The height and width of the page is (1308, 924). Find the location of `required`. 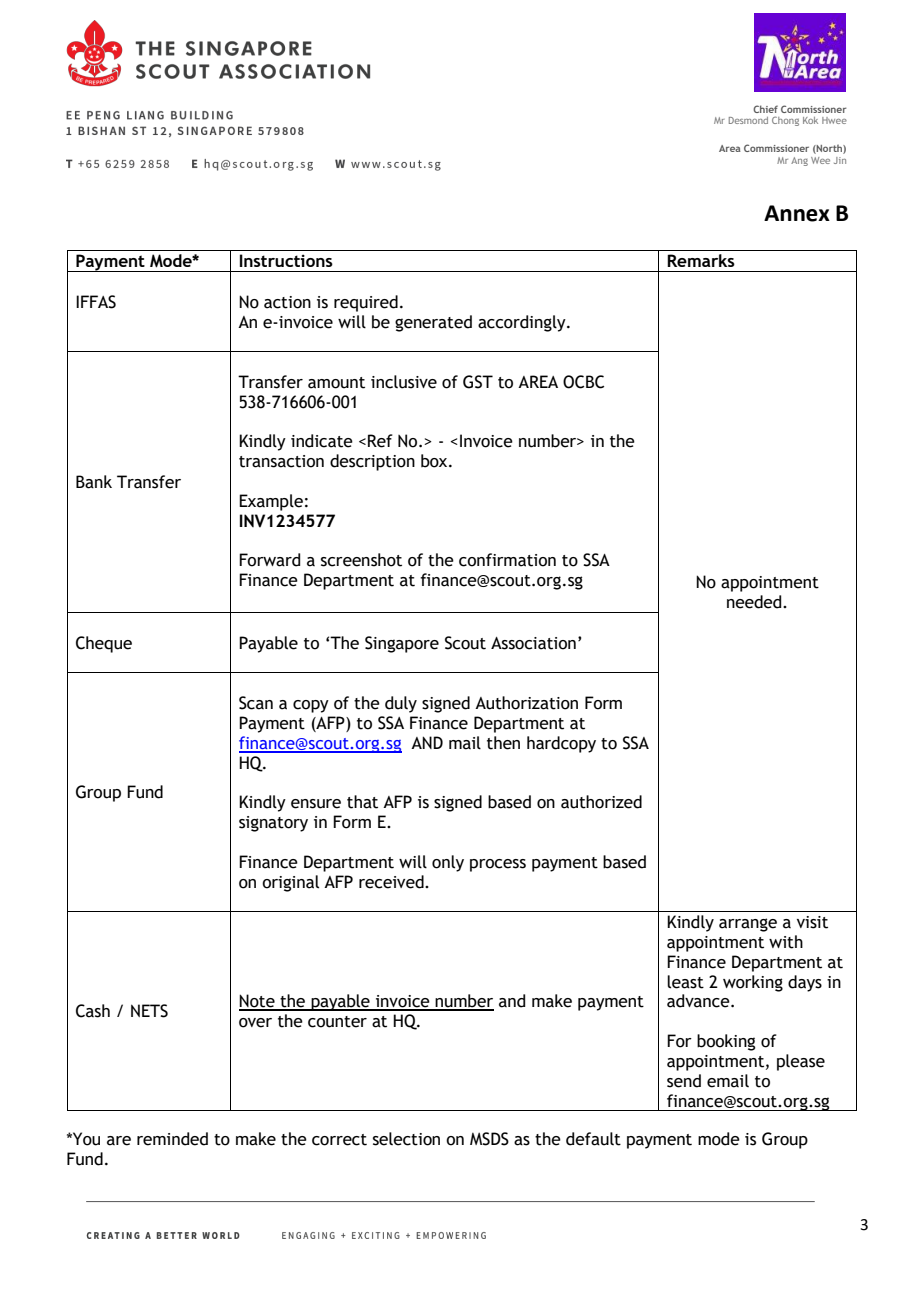

required is located at coordinates (366, 303).
